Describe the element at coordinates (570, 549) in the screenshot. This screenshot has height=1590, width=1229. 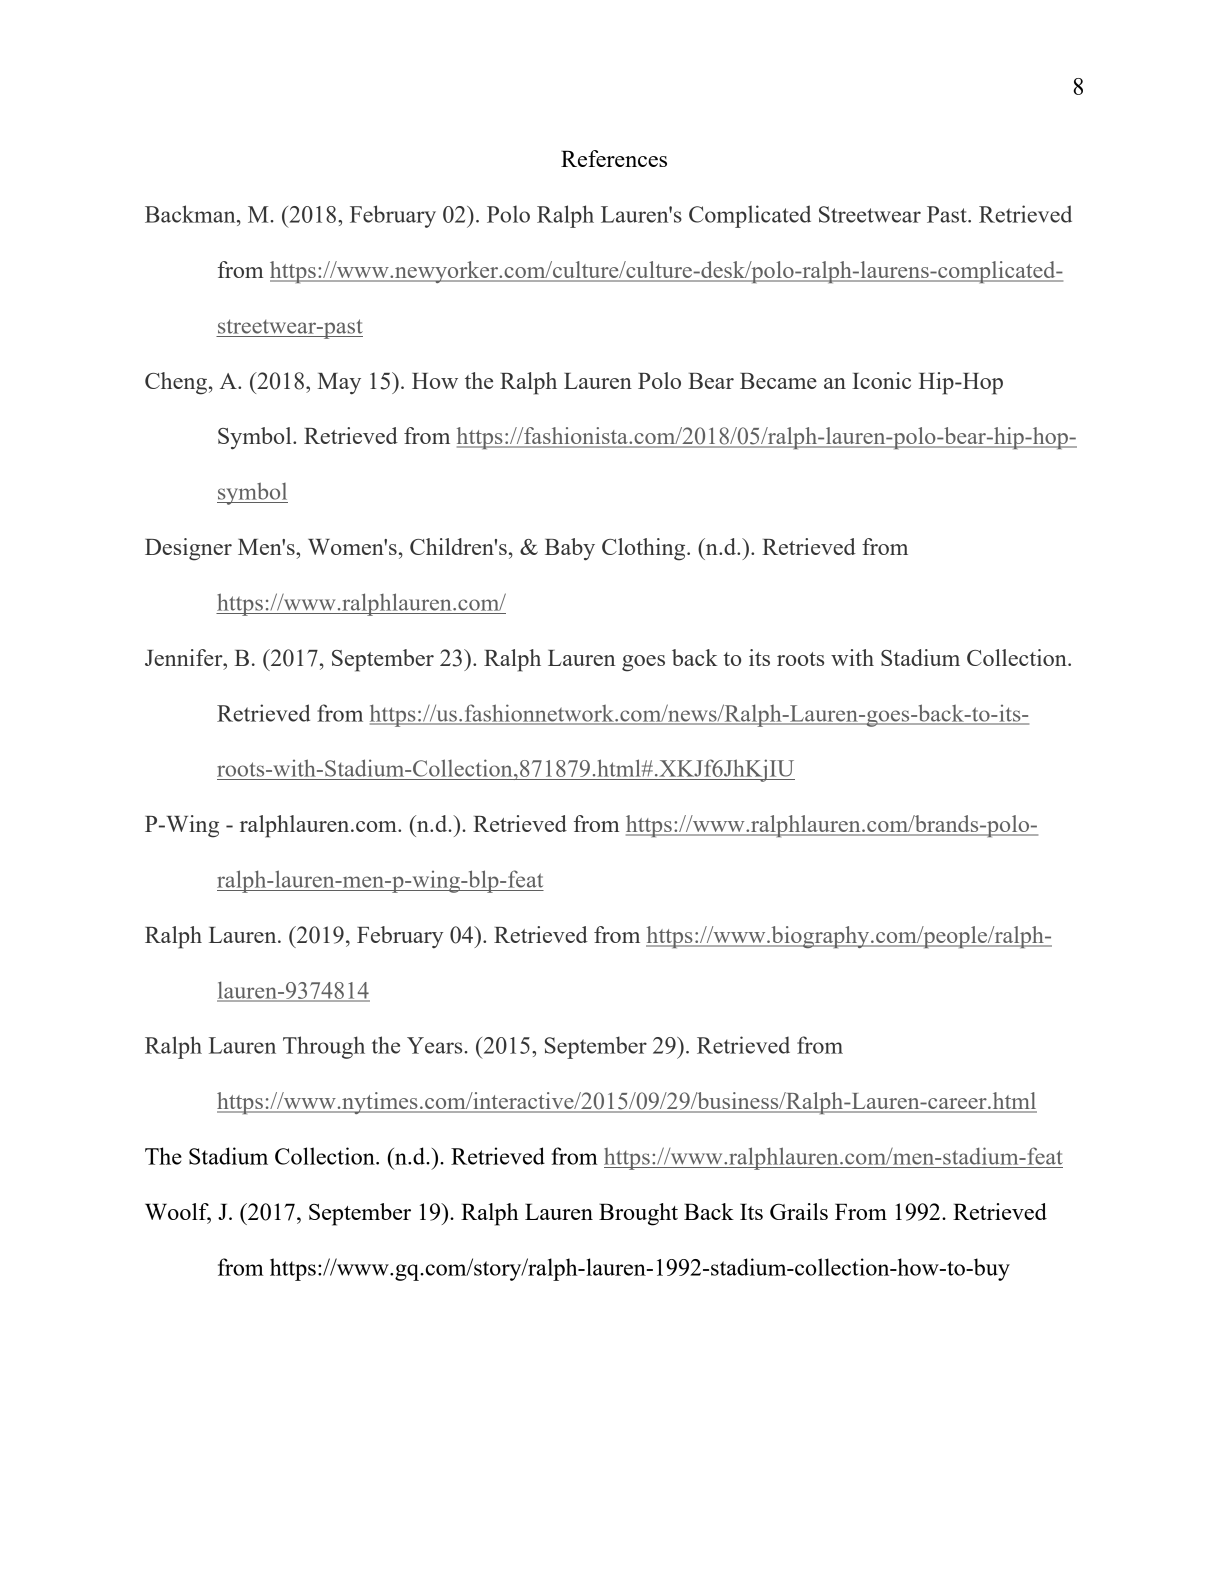
I see `Baby` at that location.
